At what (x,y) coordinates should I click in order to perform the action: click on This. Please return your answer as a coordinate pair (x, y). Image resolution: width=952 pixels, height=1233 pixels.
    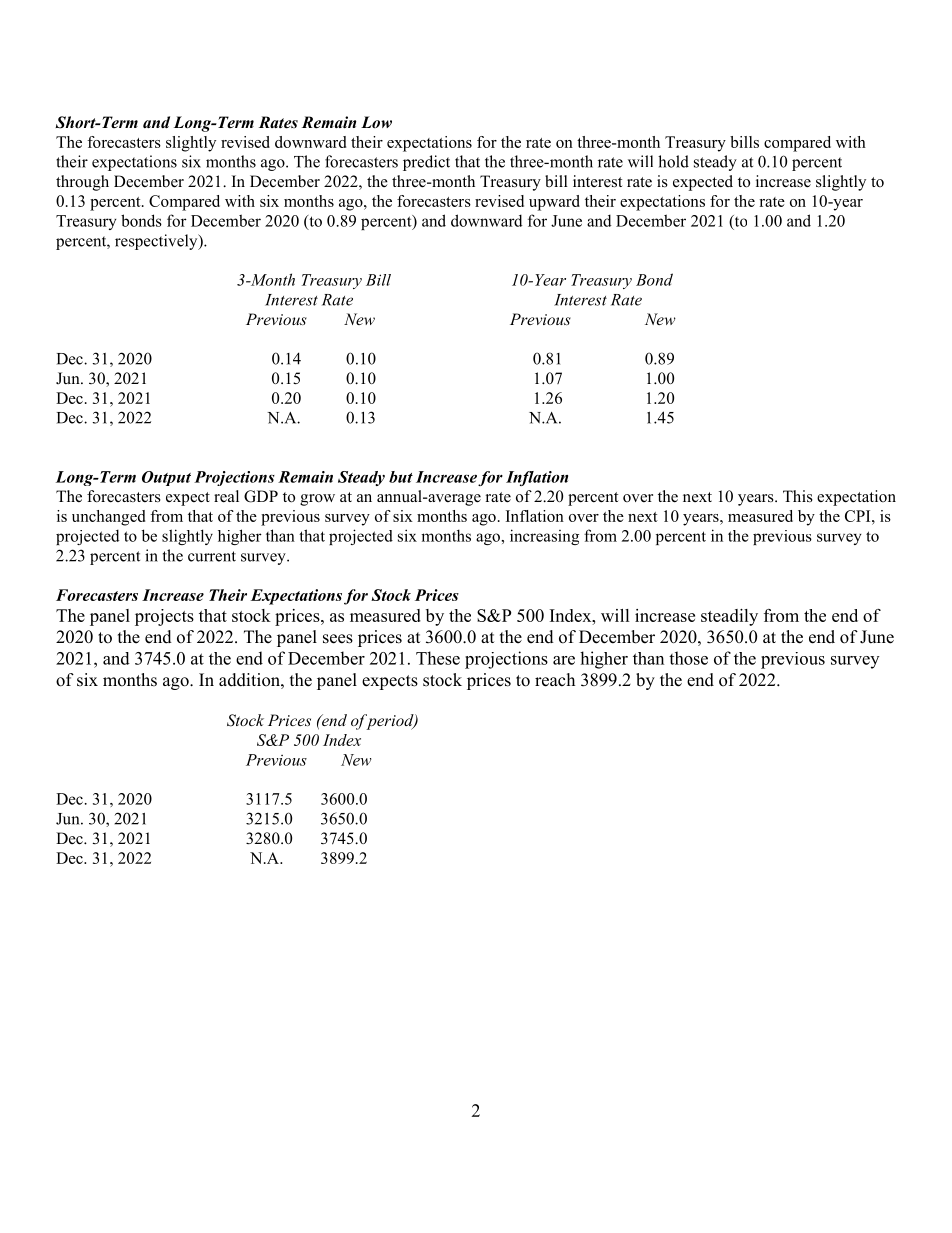
    Looking at the image, I should click on (798, 496).
